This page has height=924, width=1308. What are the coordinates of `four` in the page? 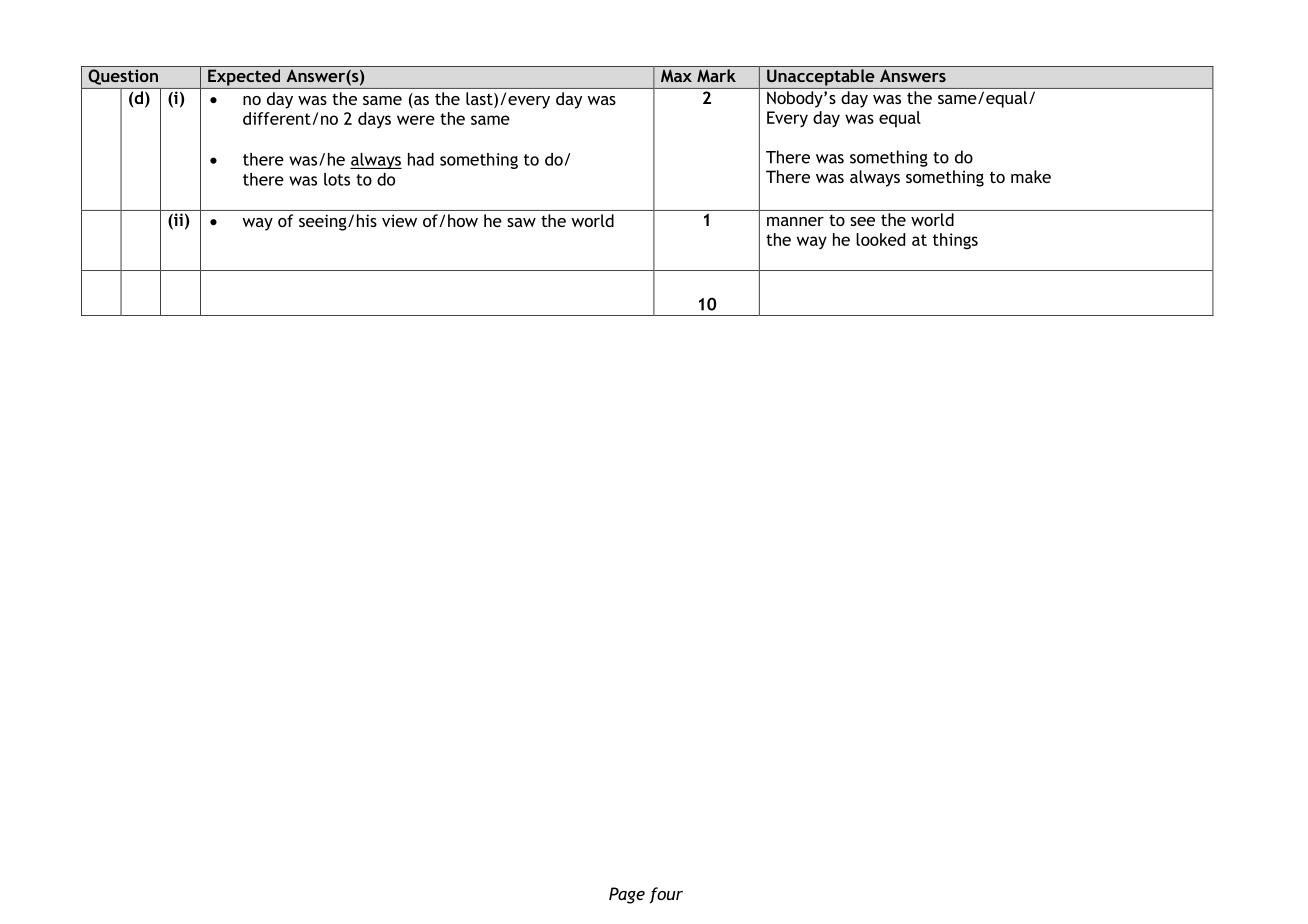 It's located at (666, 895).
